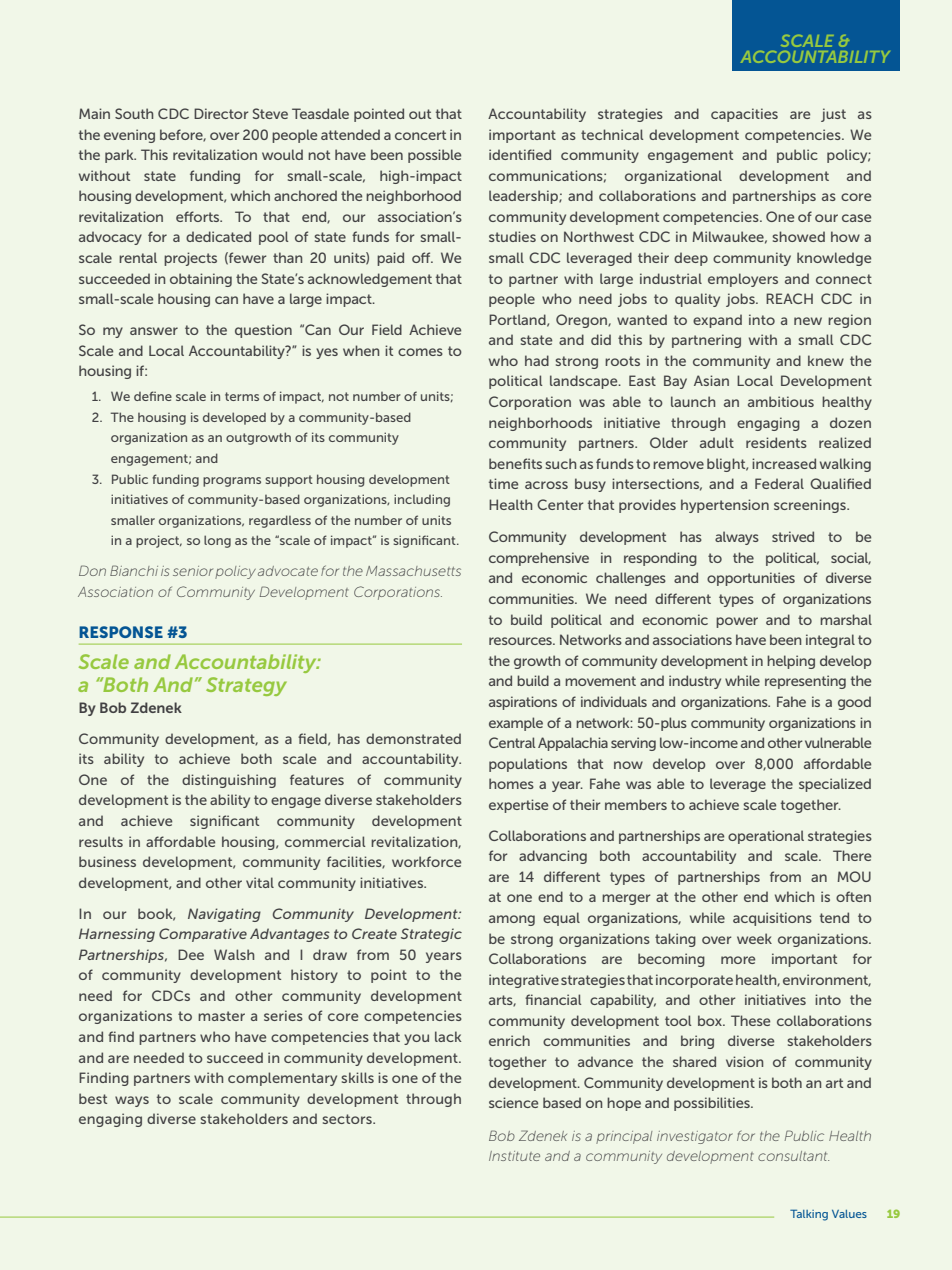 This page has width=952, height=1270. Describe the element at coordinates (153, 396) in the page. I see `define` at that location.
